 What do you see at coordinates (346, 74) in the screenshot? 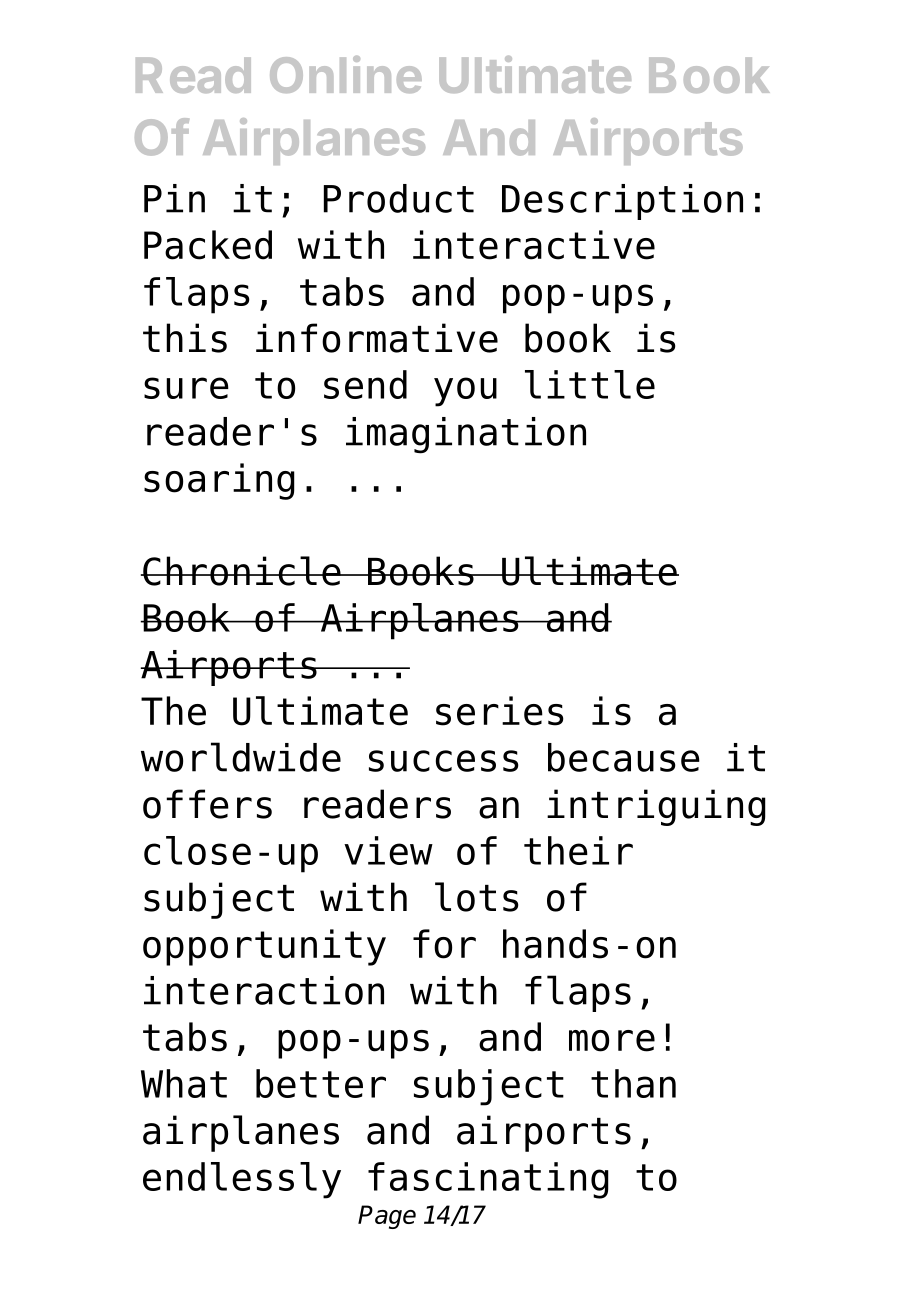
I see `Online` at bounding box center [346, 74].
